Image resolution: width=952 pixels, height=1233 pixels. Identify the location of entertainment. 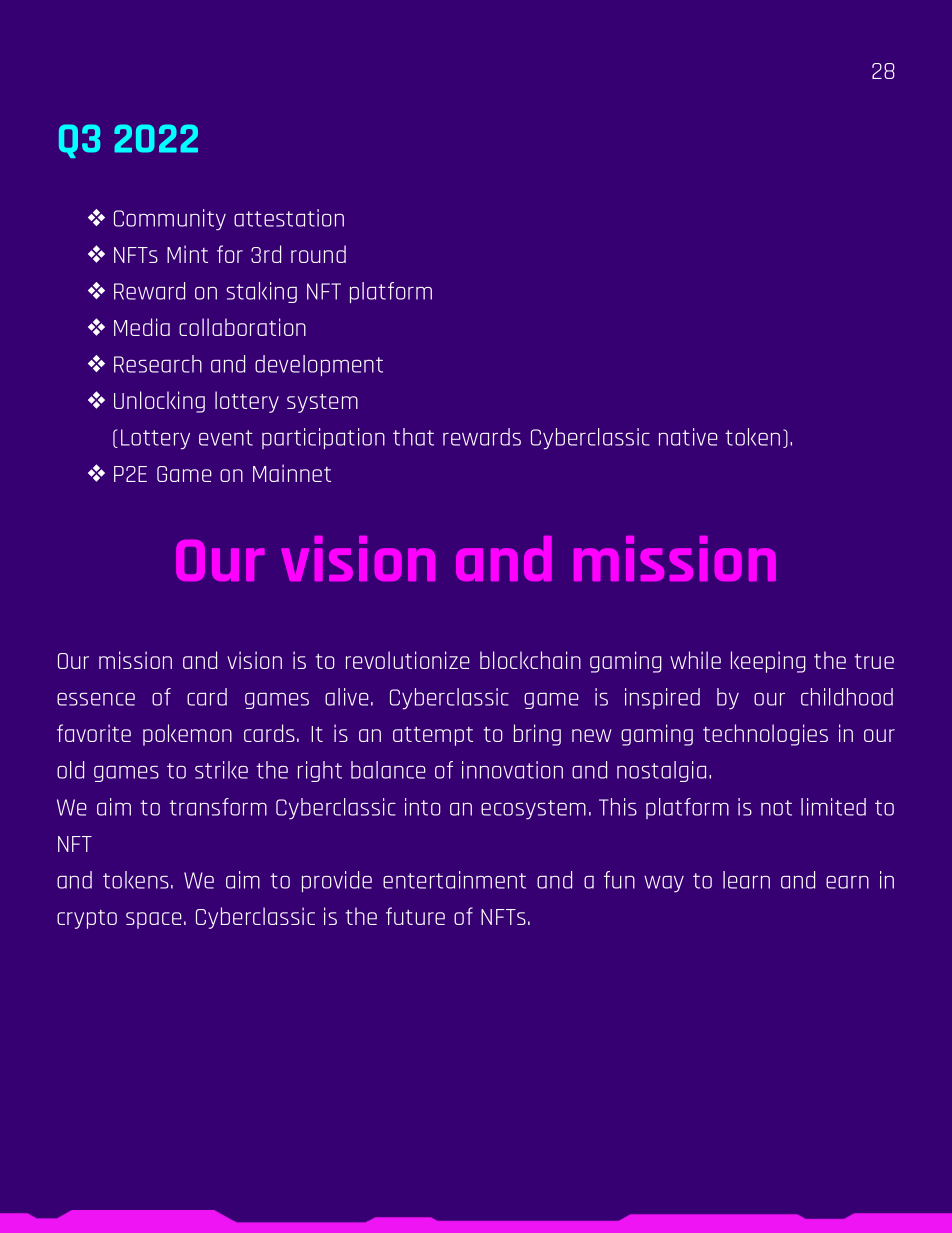
(454, 880).
